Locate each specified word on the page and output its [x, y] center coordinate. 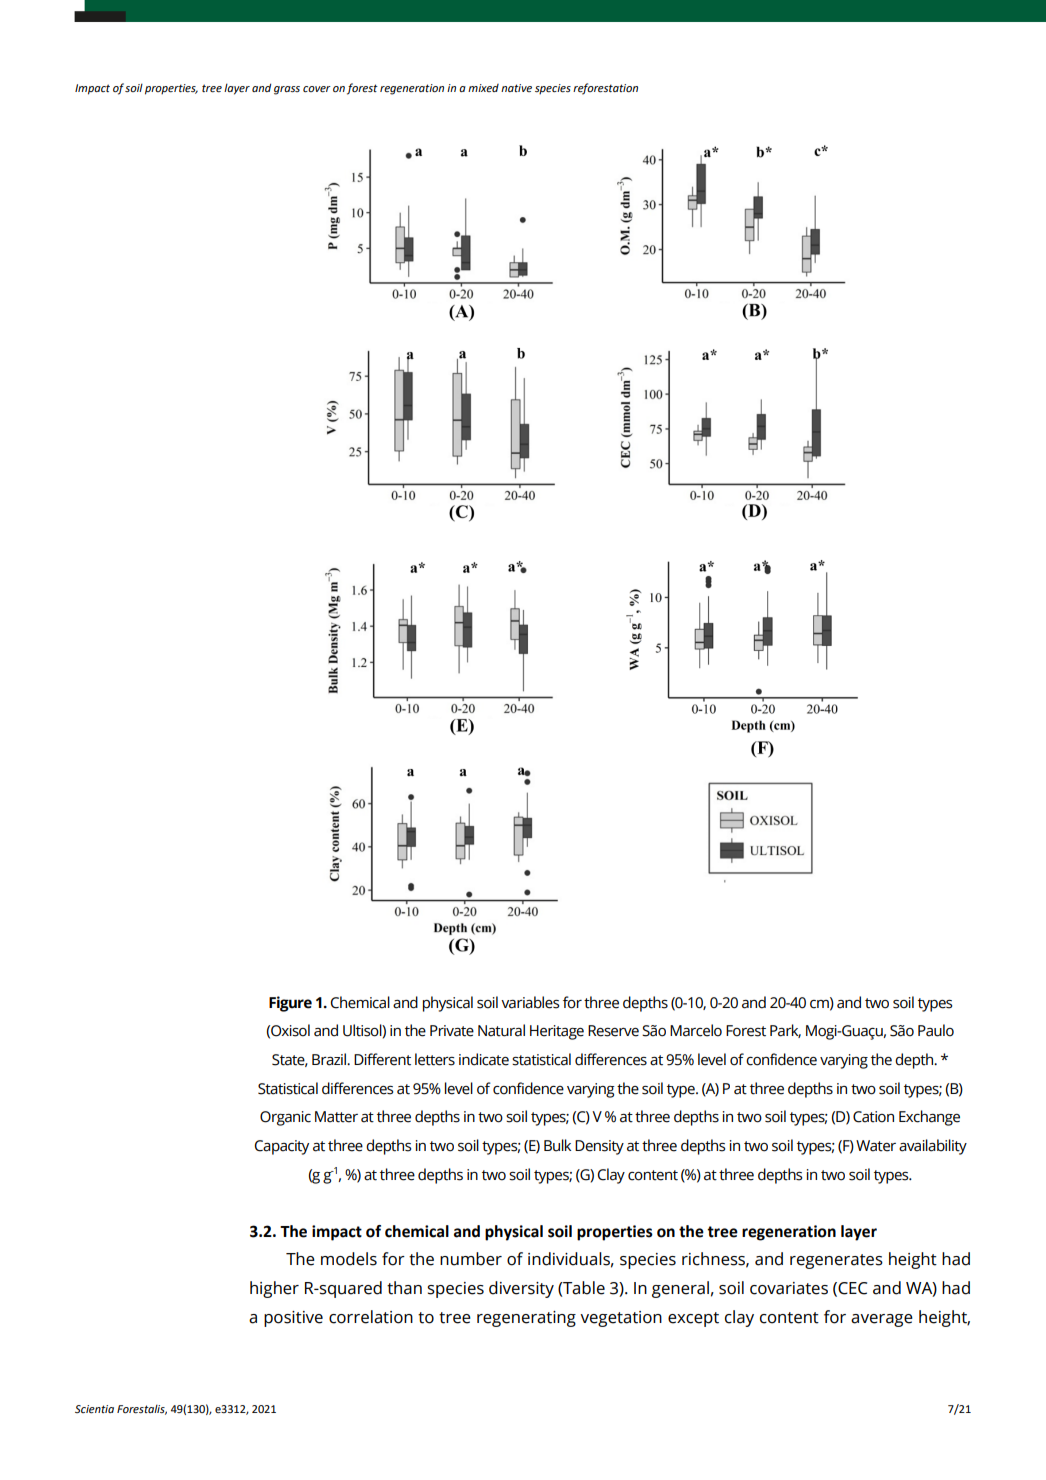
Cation [873, 1117]
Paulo [936, 1030]
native [516, 88]
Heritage [557, 1032]
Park [785, 1031]
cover [317, 89]
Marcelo [696, 1030]
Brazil [330, 1059]
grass [287, 90]
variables [530, 1002]
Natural [501, 1030]
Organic [285, 1118]
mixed [483, 88]
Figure [290, 1004]
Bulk [557, 1145]
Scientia [94, 1409]
